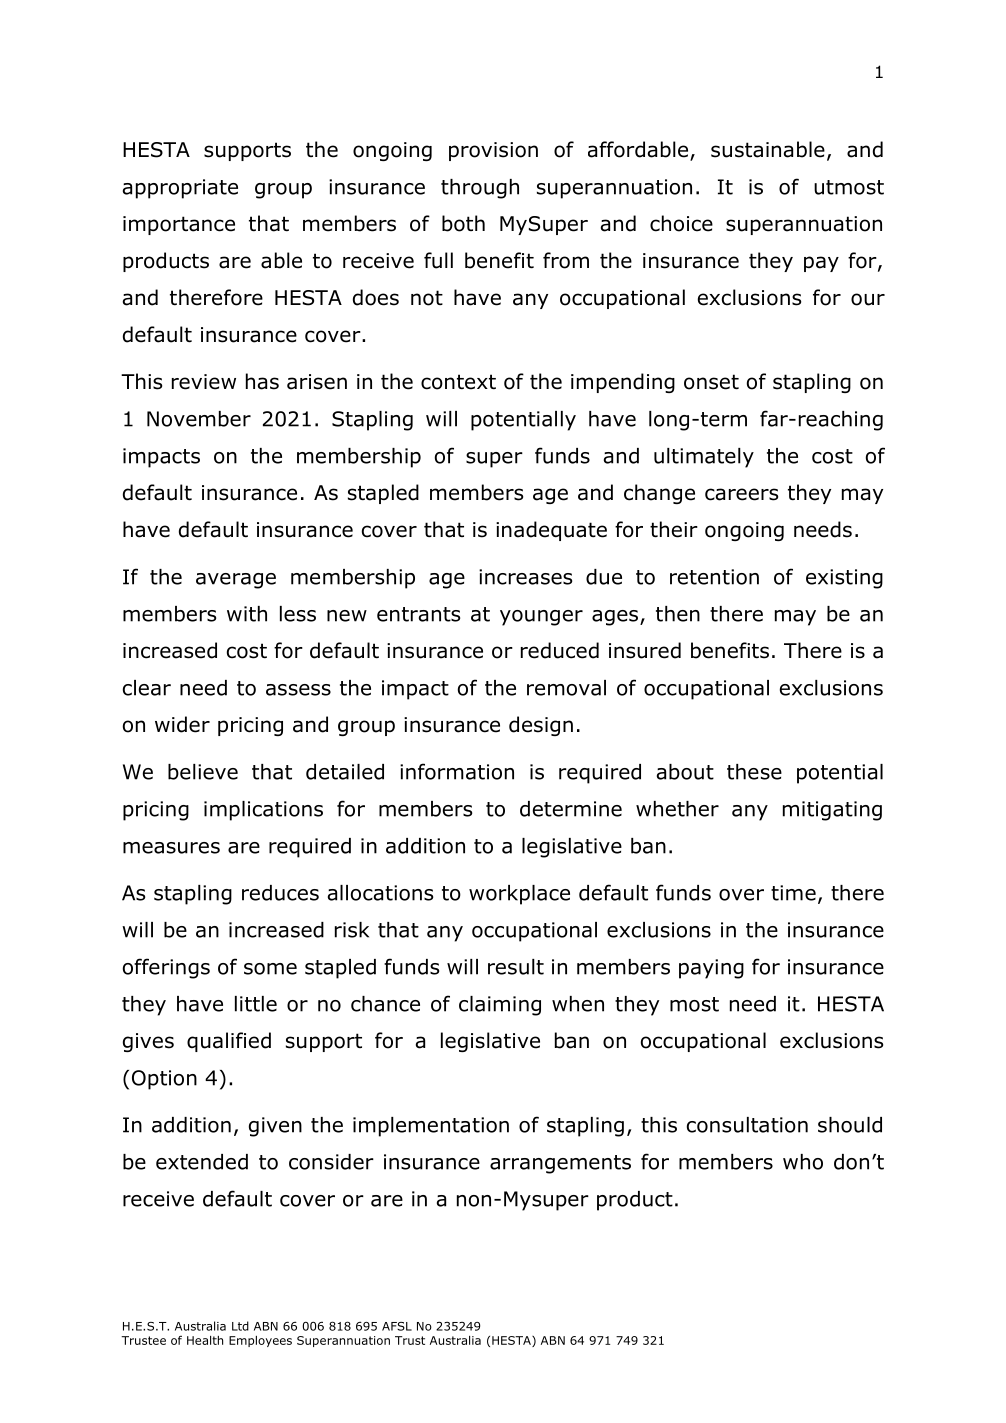  What do you see at coordinates (541, 726) in the screenshot?
I see `design` at bounding box center [541, 726].
